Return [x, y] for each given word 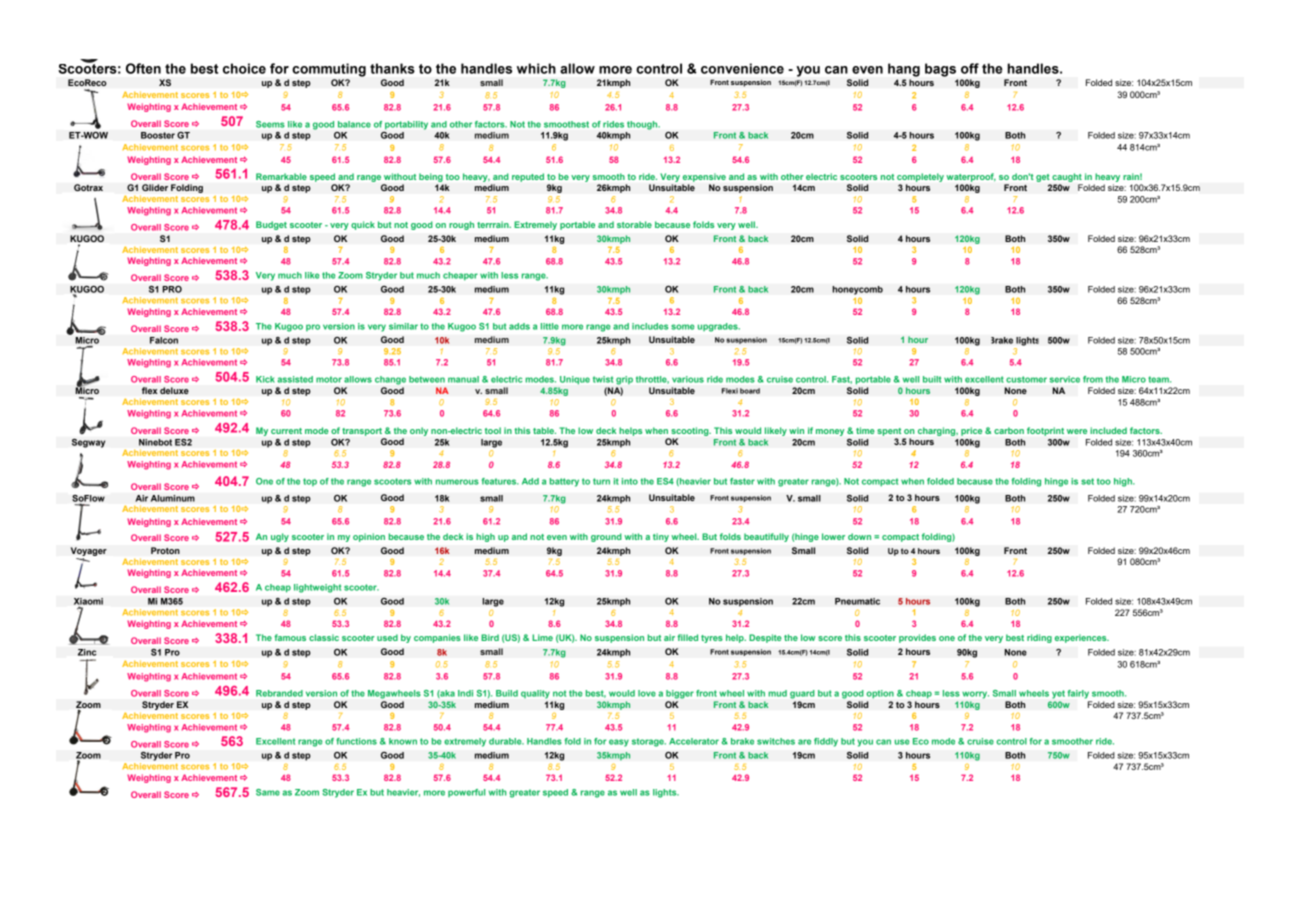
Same [268, 792]
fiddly [826, 742]
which [536, 68]
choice [244, 68]
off [970, 68]
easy [619, 743]
